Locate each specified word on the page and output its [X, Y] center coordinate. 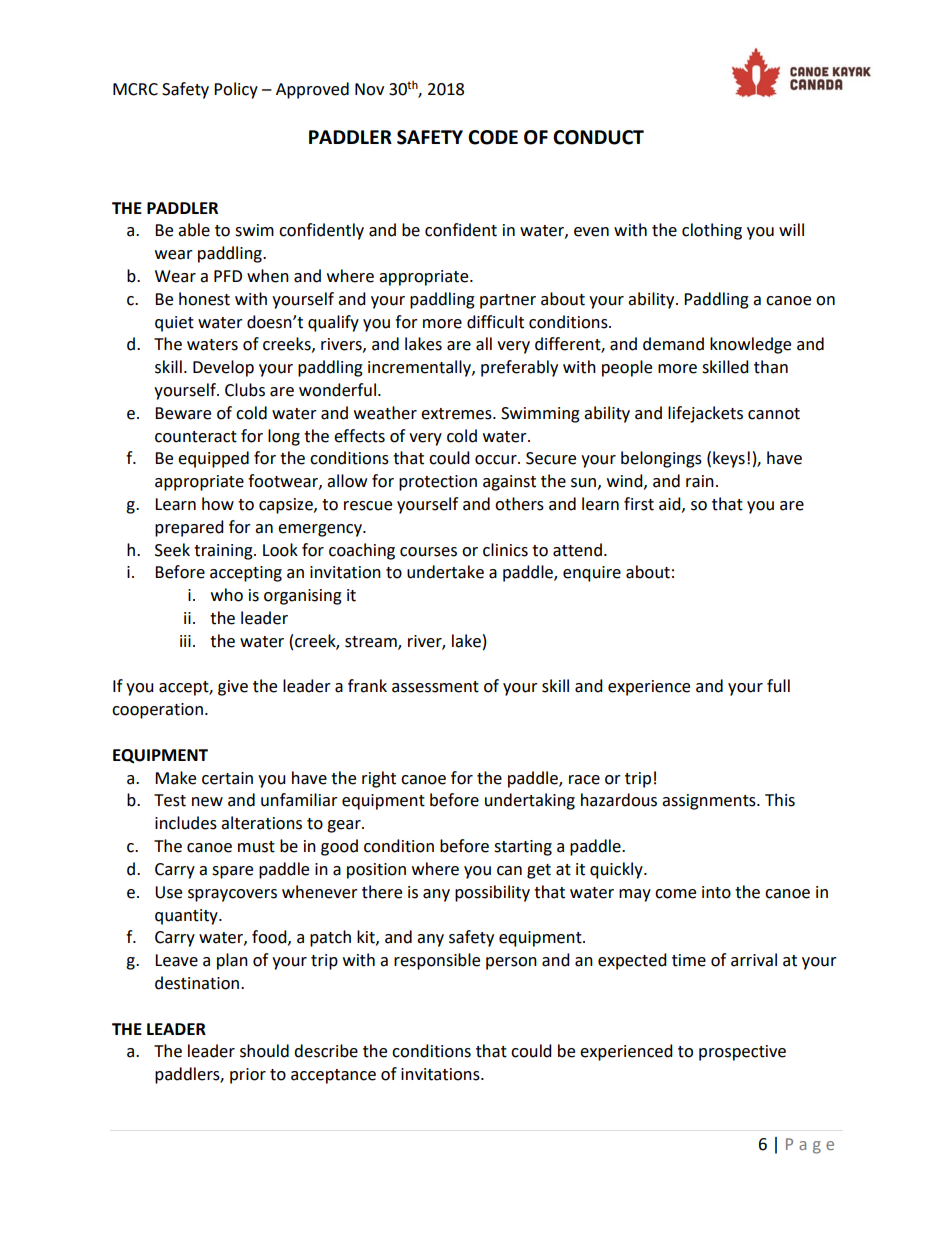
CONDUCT [598, 137]
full [778, 686]
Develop [223, 368]
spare [232, 872]
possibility [492, 893]
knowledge [750, 345]
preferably [519, 368]
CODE [493, 137]
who [227, 595]
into [716, 892]
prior [248, 1076]
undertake [445, 572]
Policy [236, 90]
